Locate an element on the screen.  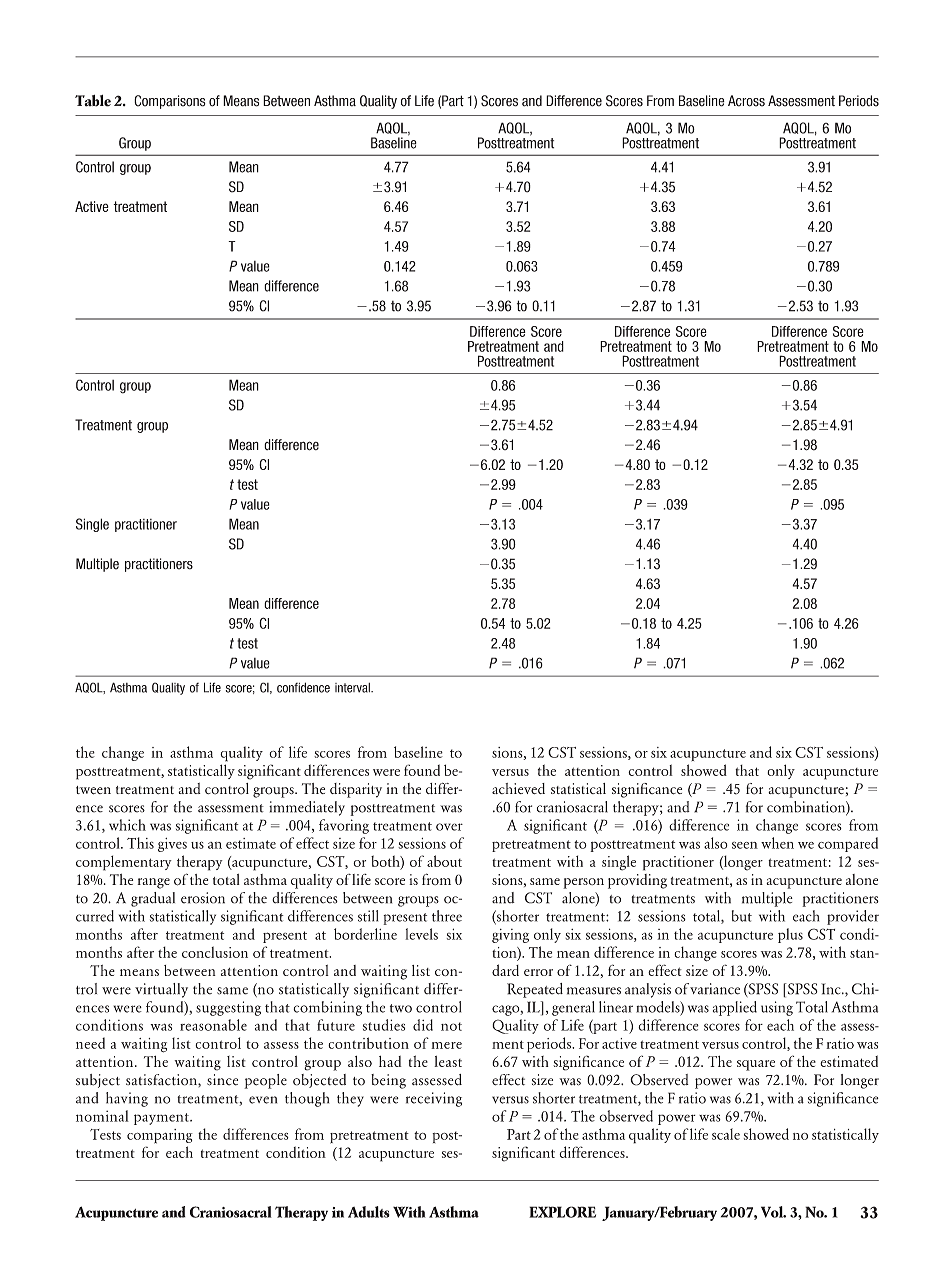
about is located at coordinates (444, 861).
